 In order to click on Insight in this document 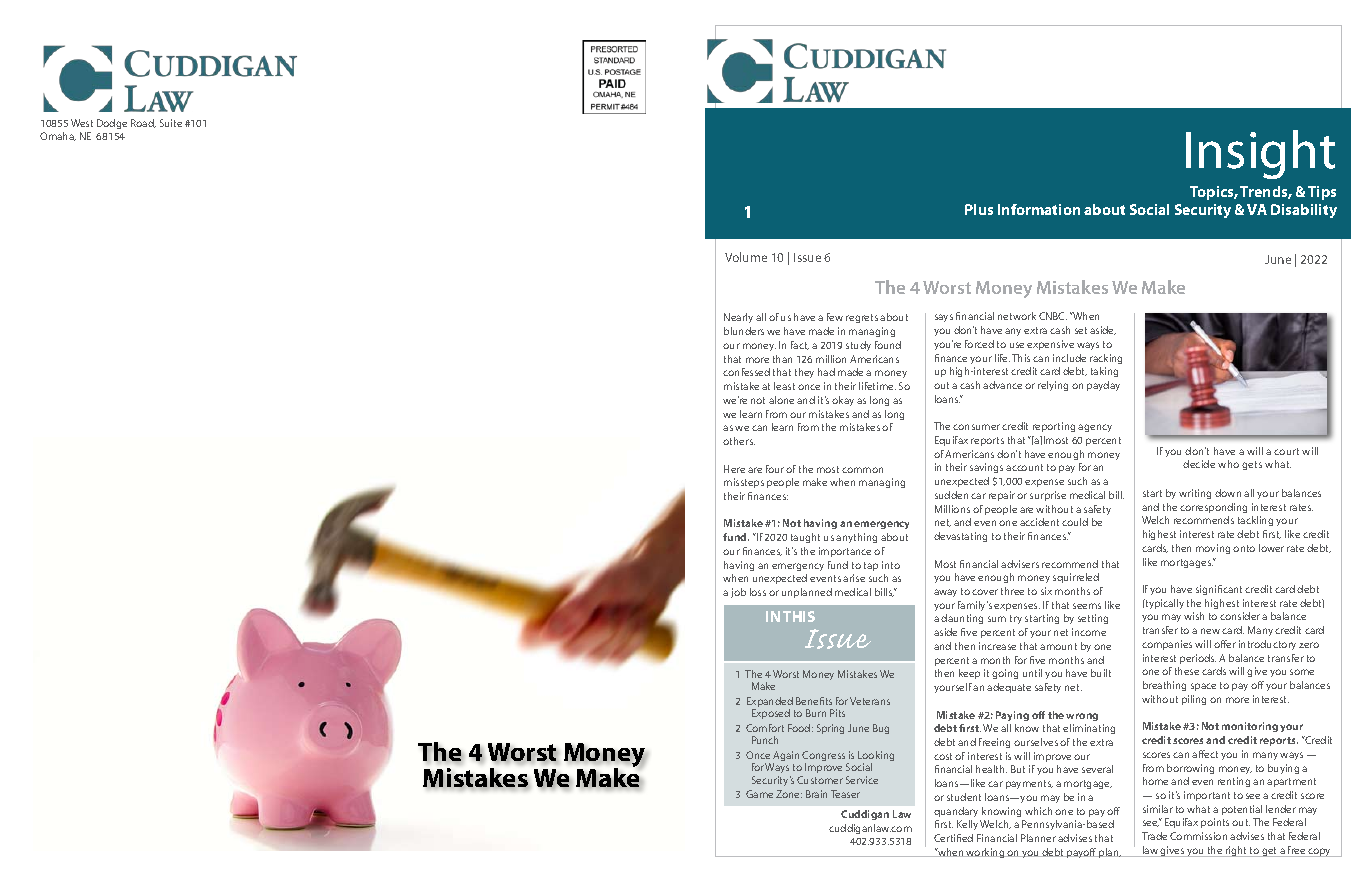, I will do `click(1260, 154)`.
